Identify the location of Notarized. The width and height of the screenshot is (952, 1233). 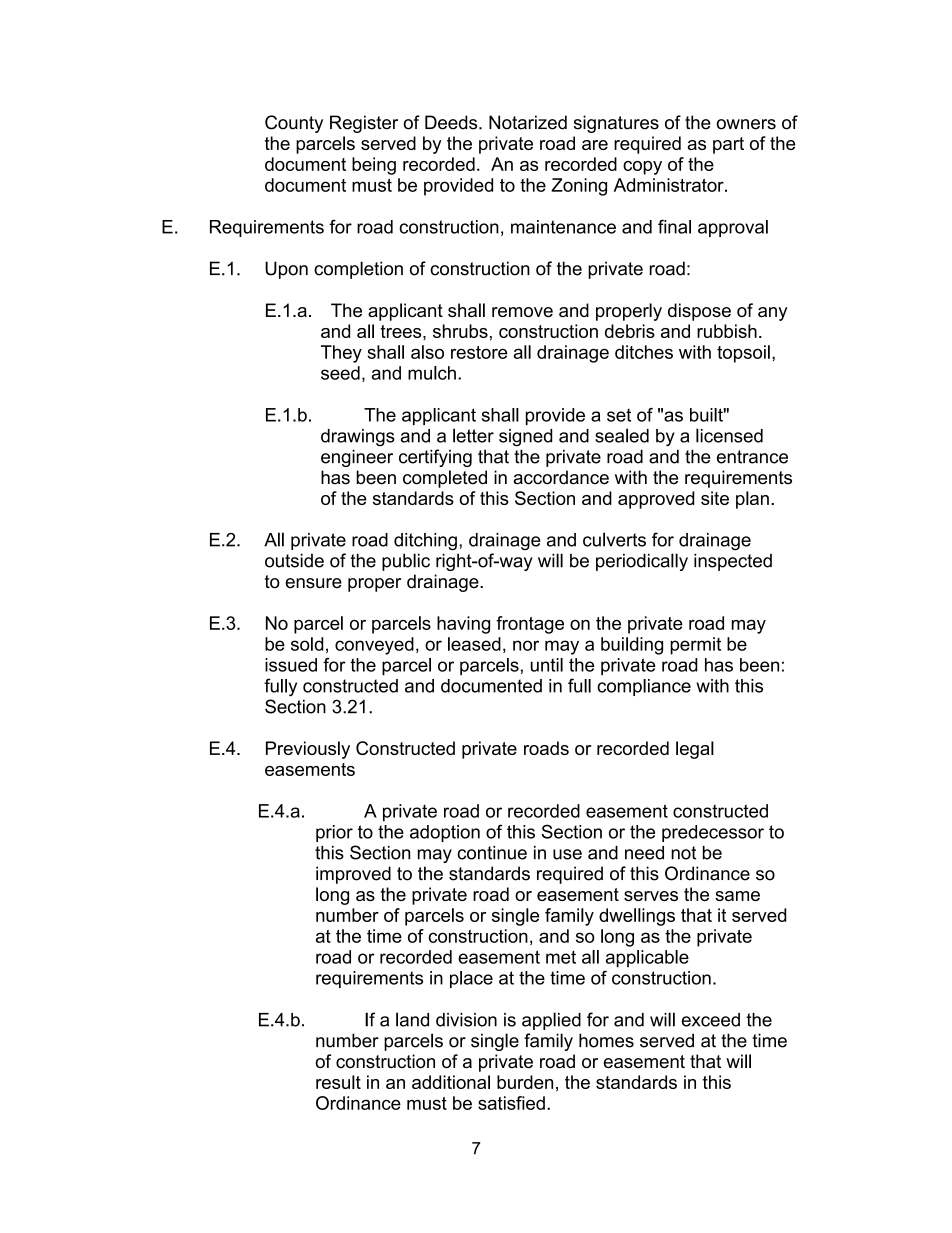
(528, 122).
